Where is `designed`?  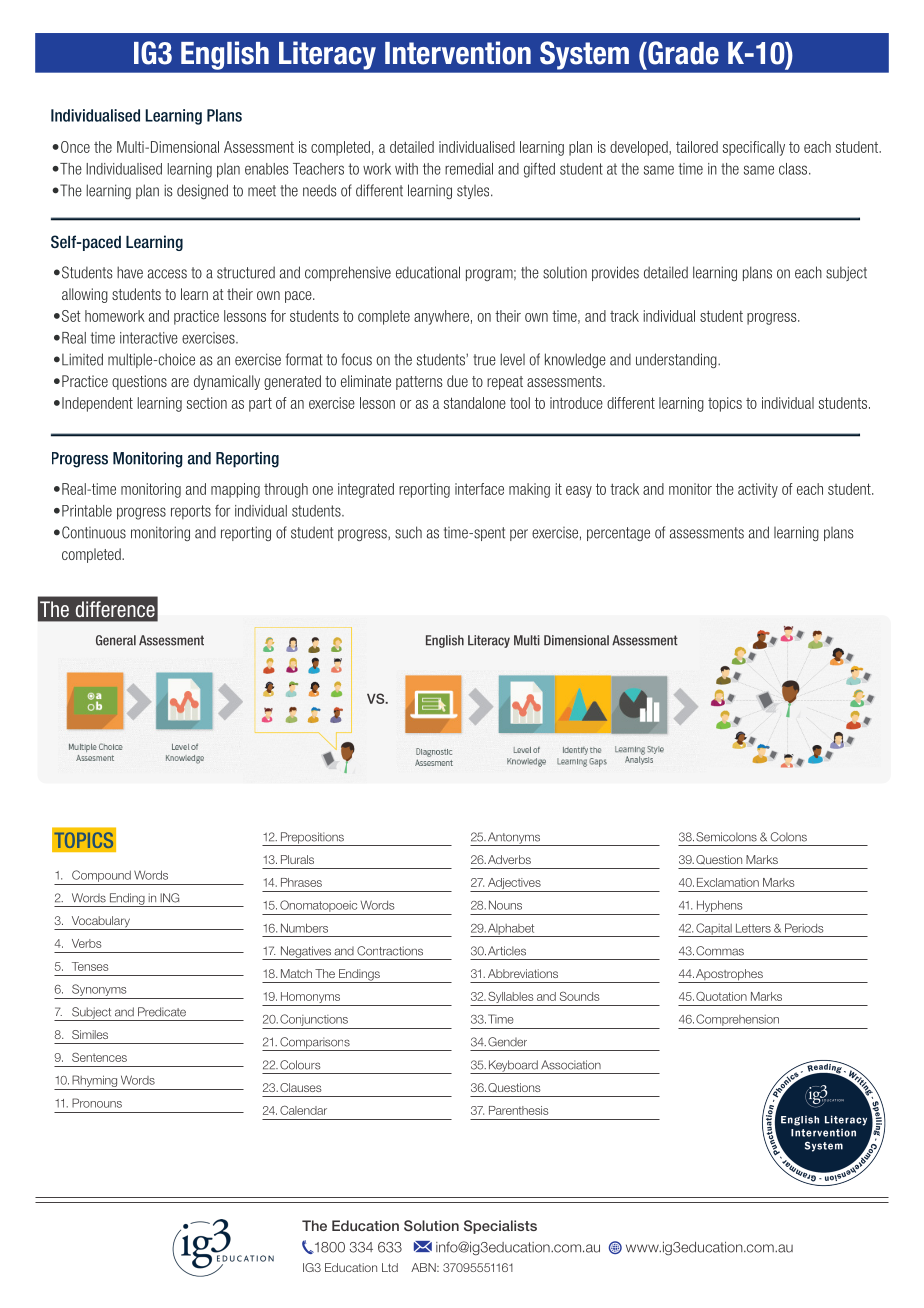 designed is located at coordinates (202, 191).
